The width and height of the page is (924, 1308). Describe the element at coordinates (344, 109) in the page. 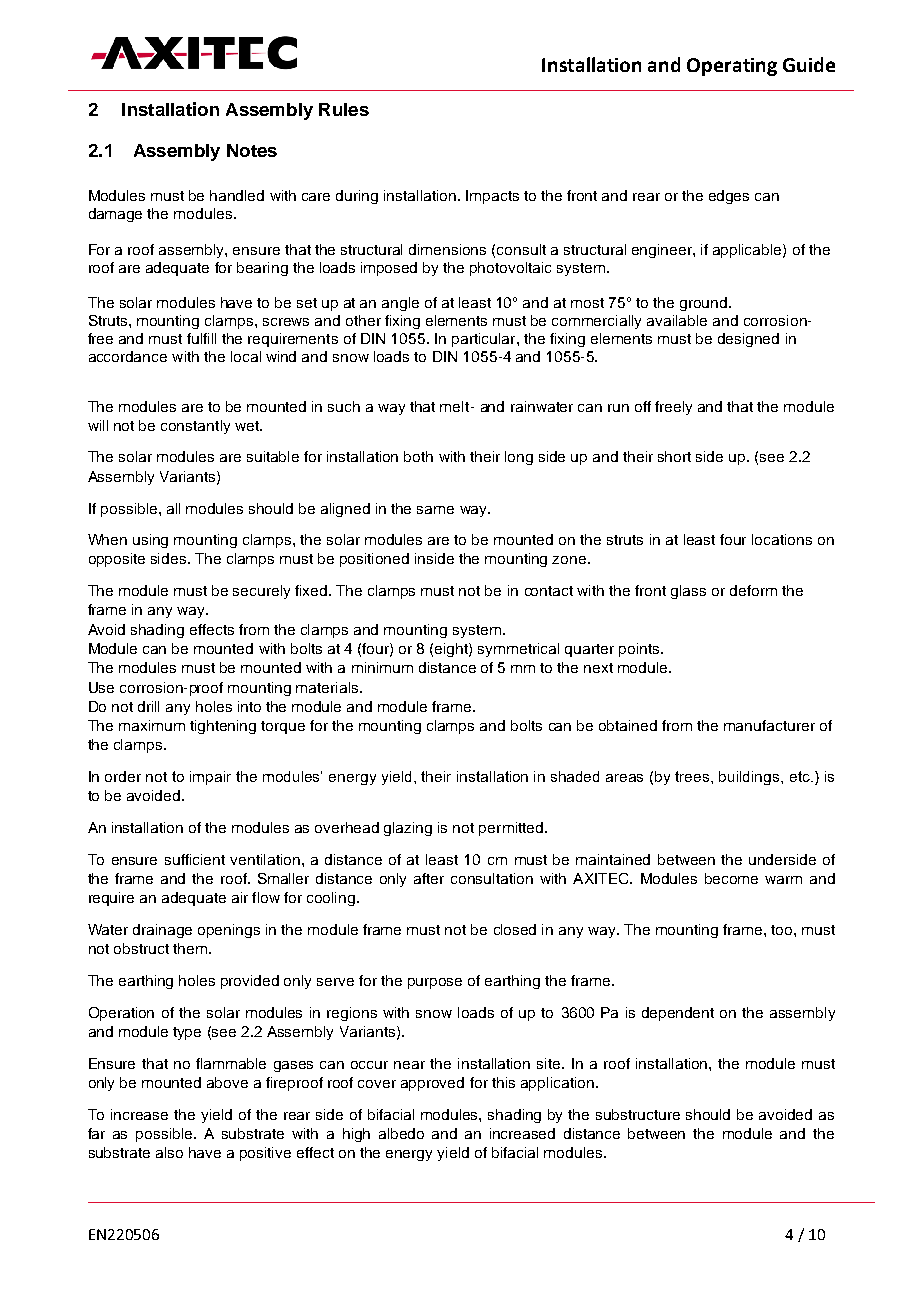

I see `Rules` at that location.
